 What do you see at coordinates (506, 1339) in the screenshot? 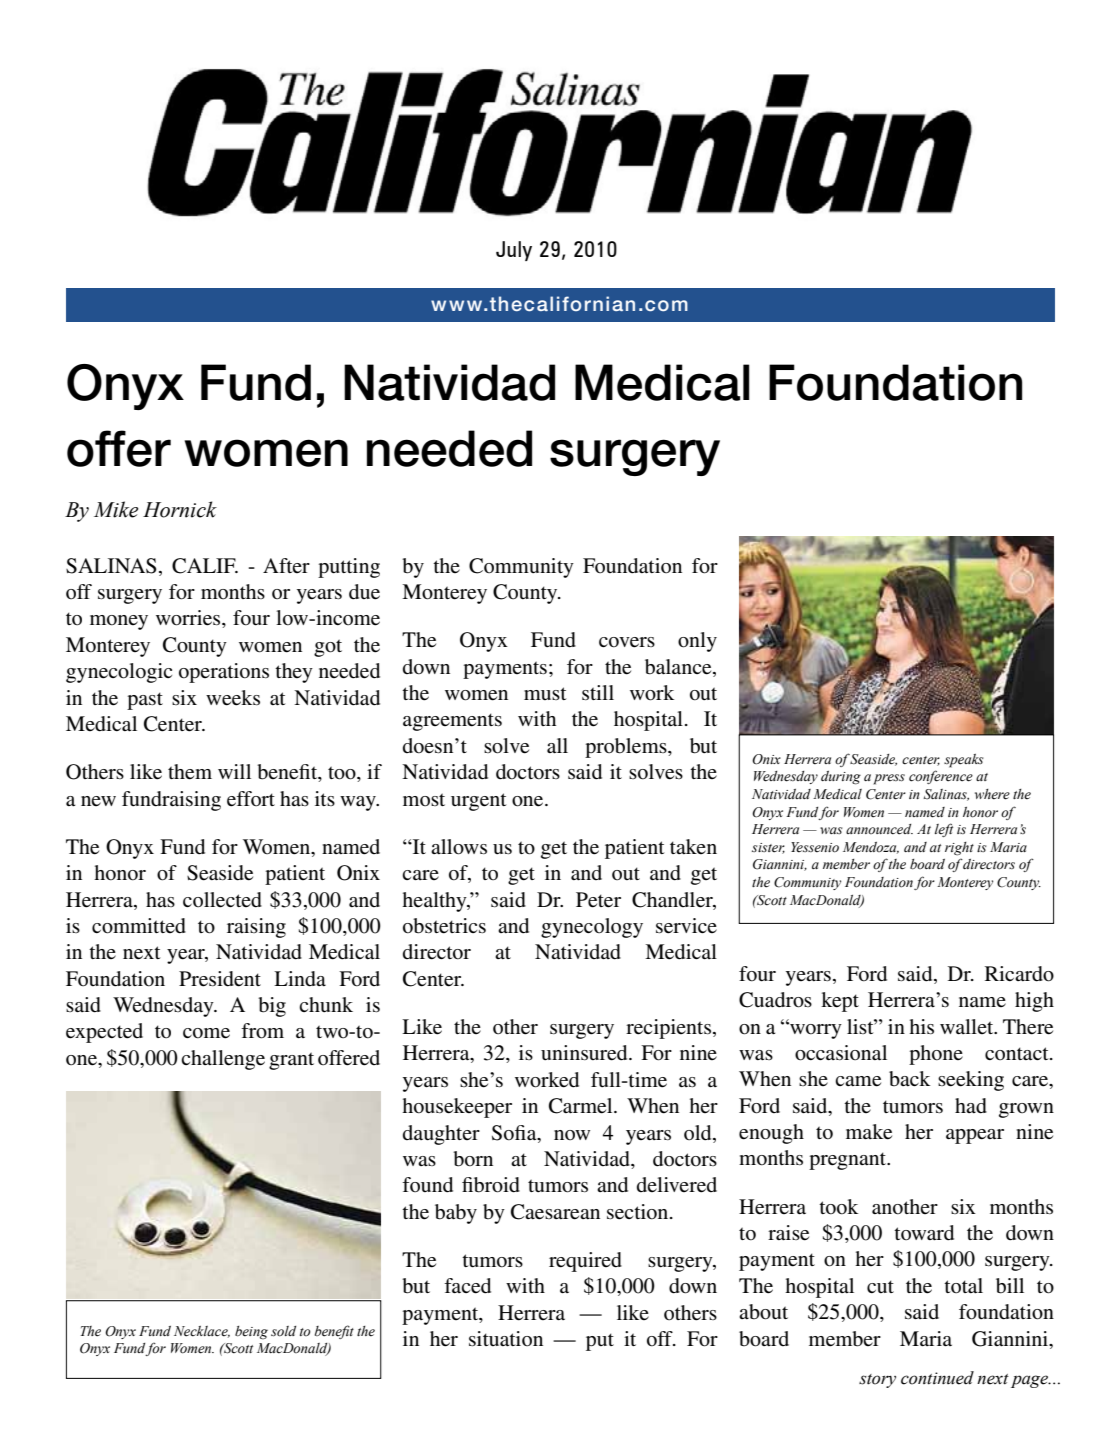
I see `situation` at bounding box center [506, 1339].
